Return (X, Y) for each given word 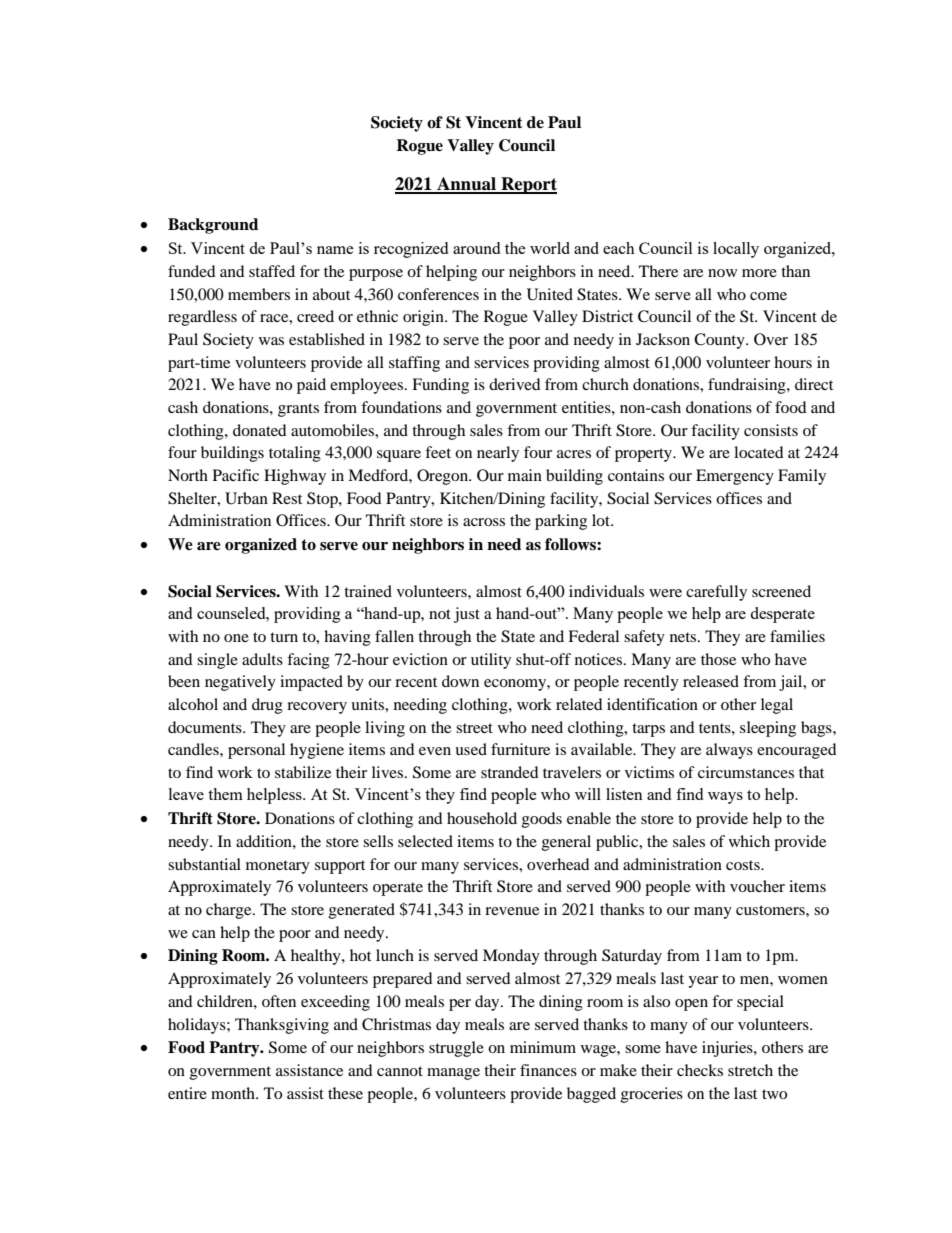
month (234, 1093)
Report (528, 185)
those (718, 659)
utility (491, 661)
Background (213, 226)
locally (736, 250)
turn (284, 637)
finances (548, 1070)
